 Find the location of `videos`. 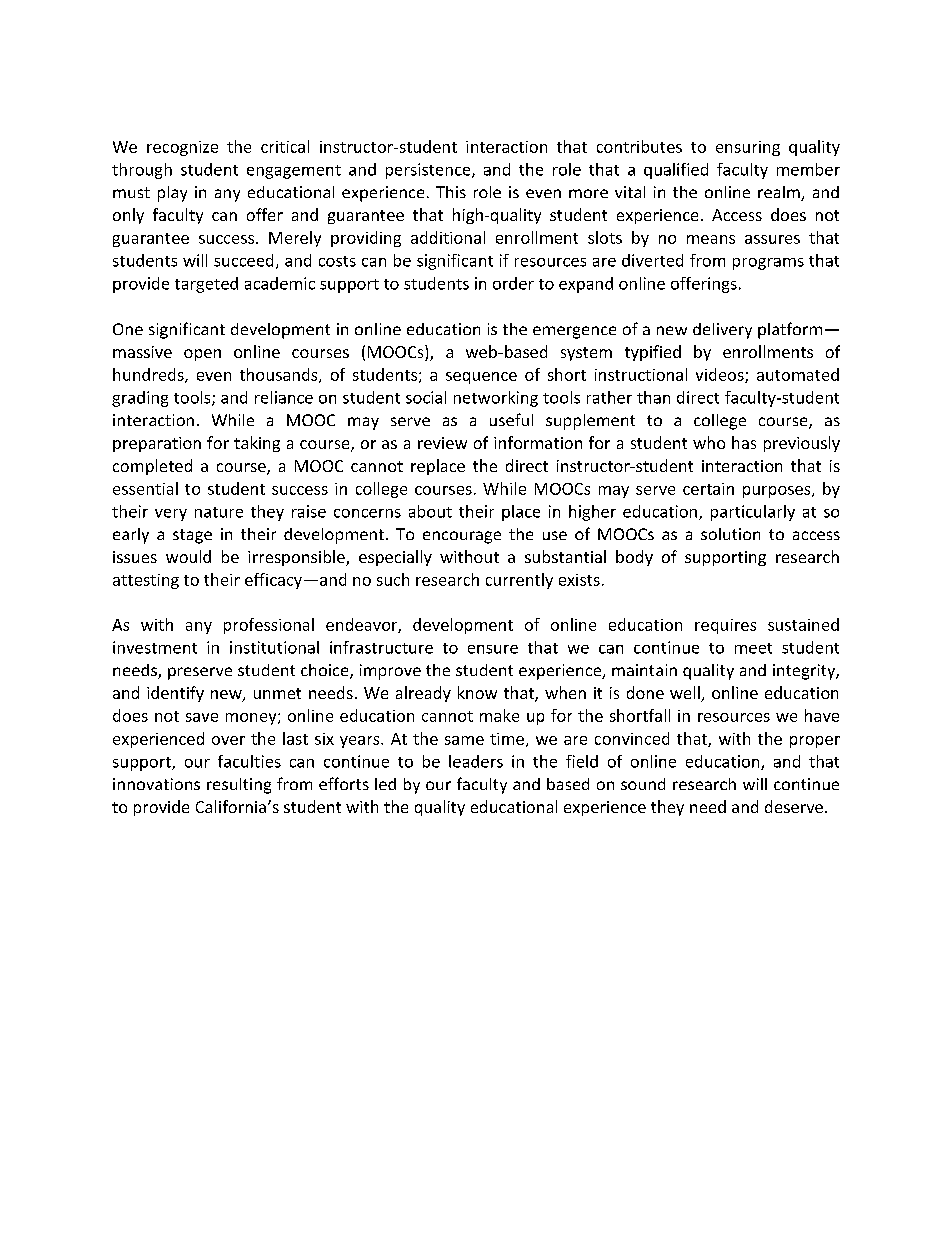

videos is located at coordinates (721, 375).
